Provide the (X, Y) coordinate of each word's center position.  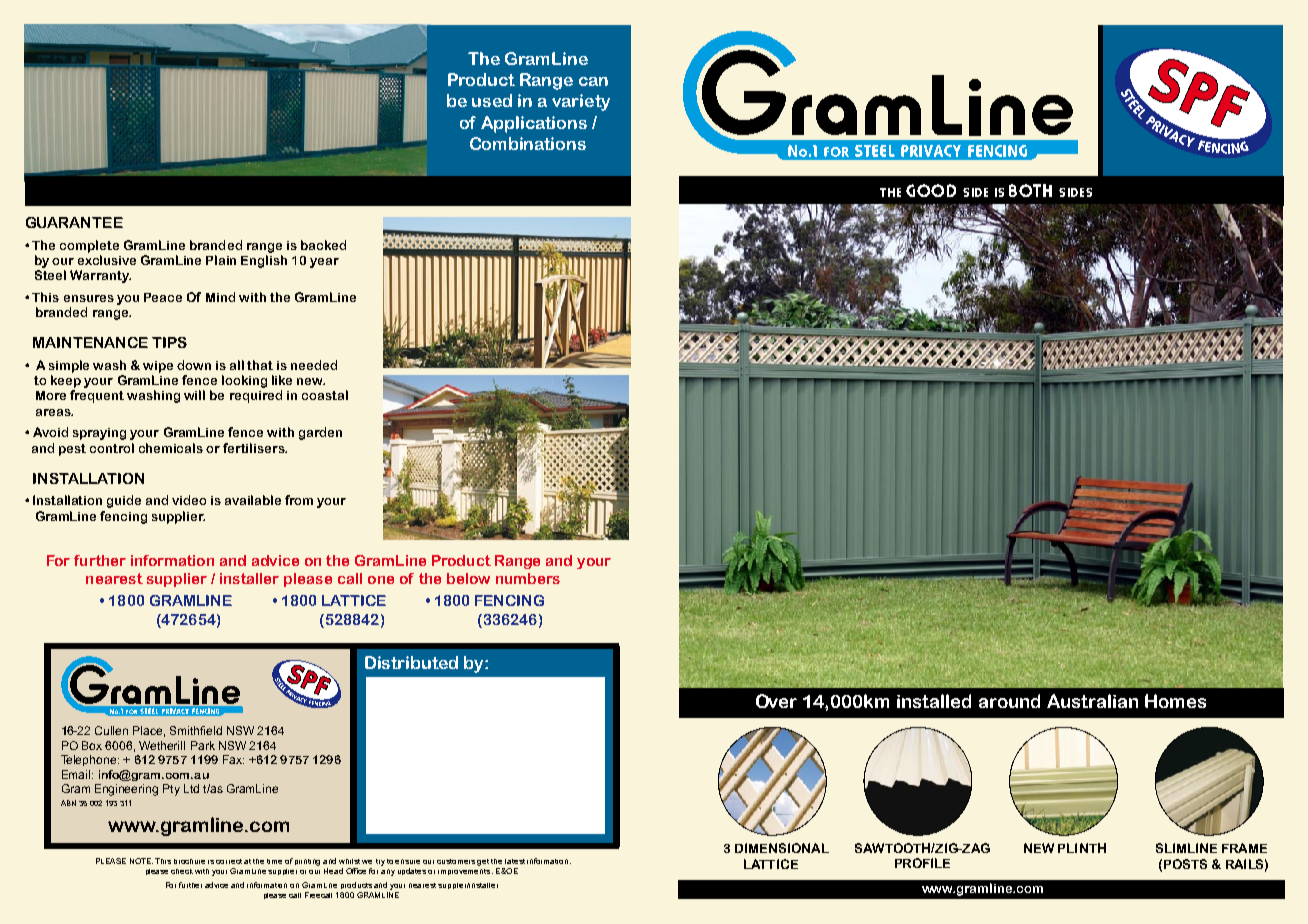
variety (581, 102)
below (468, 578)
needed (314, 365)
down (194, 365)
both (1030, 190)
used (492, 100)
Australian (1092, 701)
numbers (528, 578)
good (931, 190)
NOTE (141, 861)
